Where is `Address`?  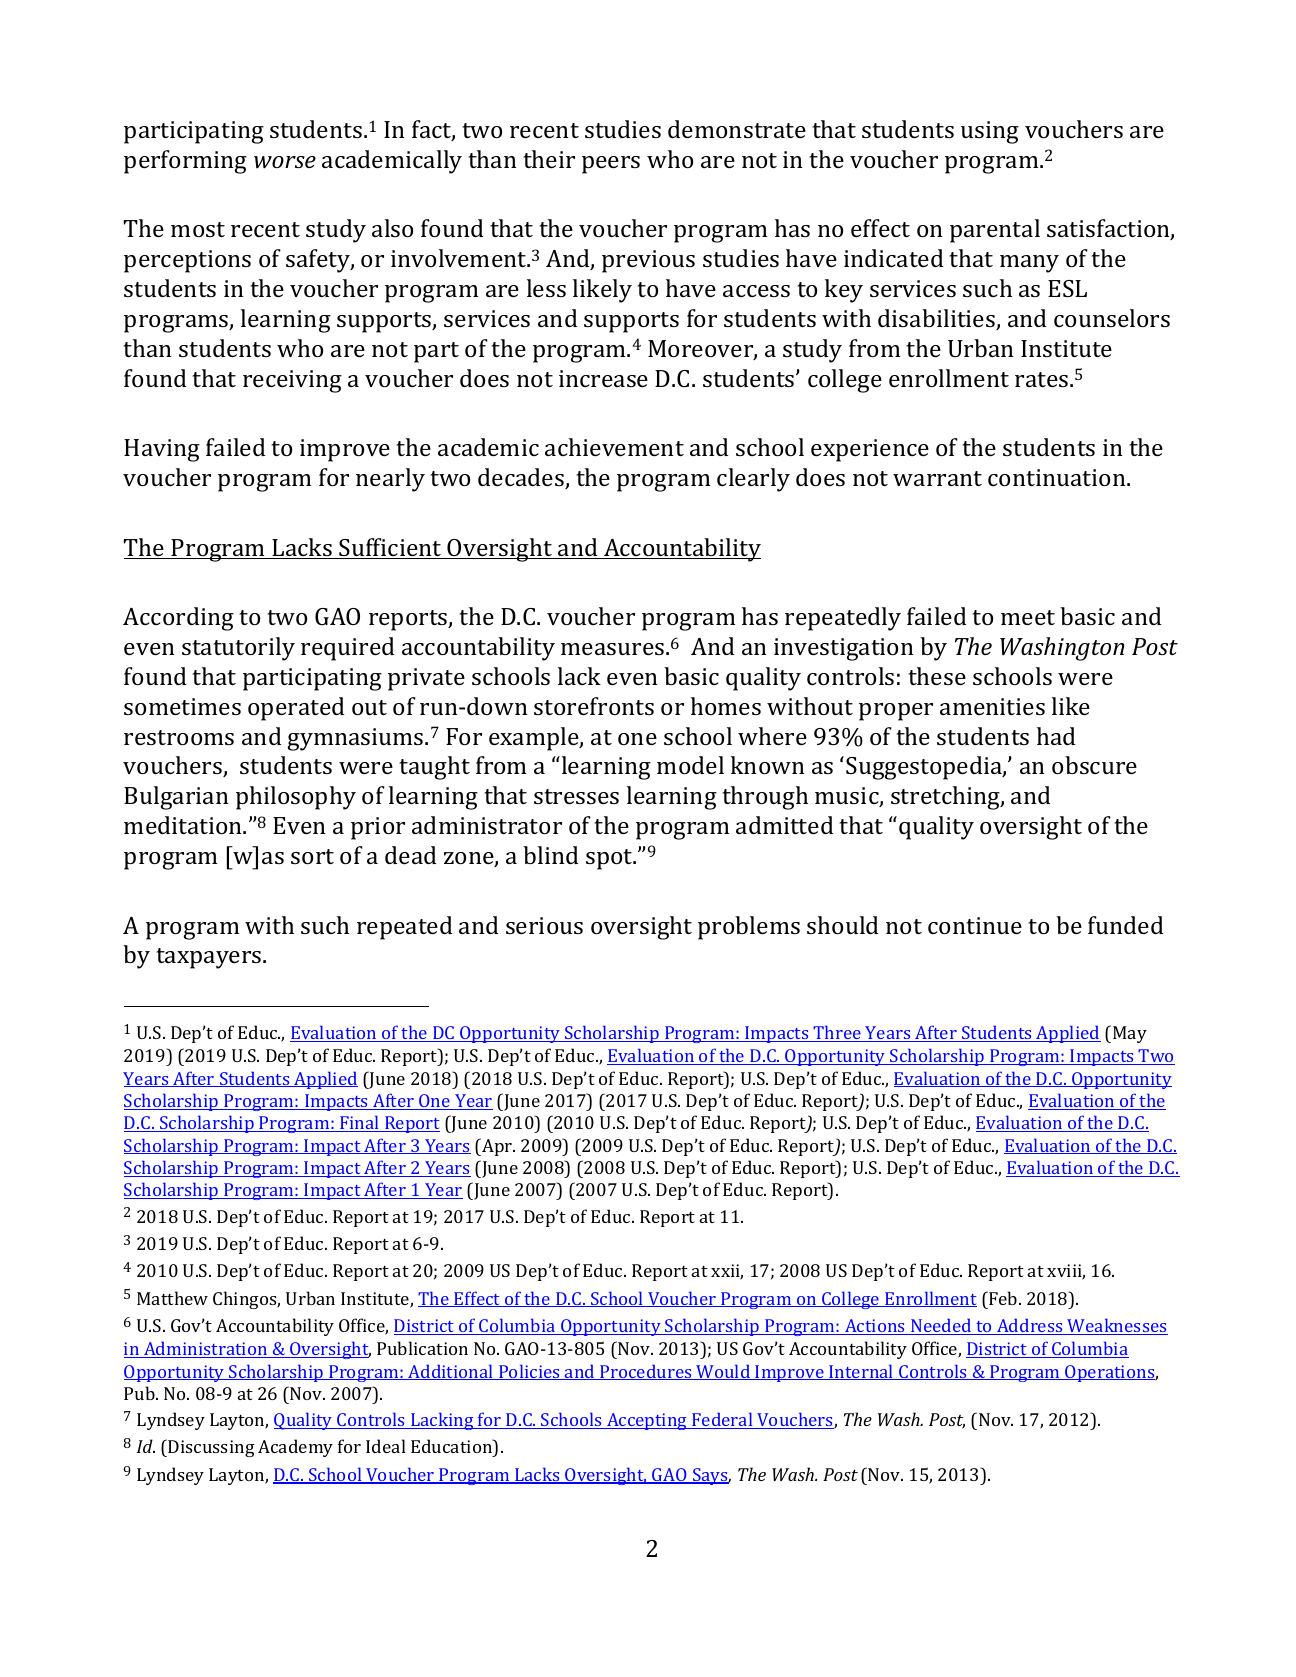 Address is located at coordinates (1030, 1326).
